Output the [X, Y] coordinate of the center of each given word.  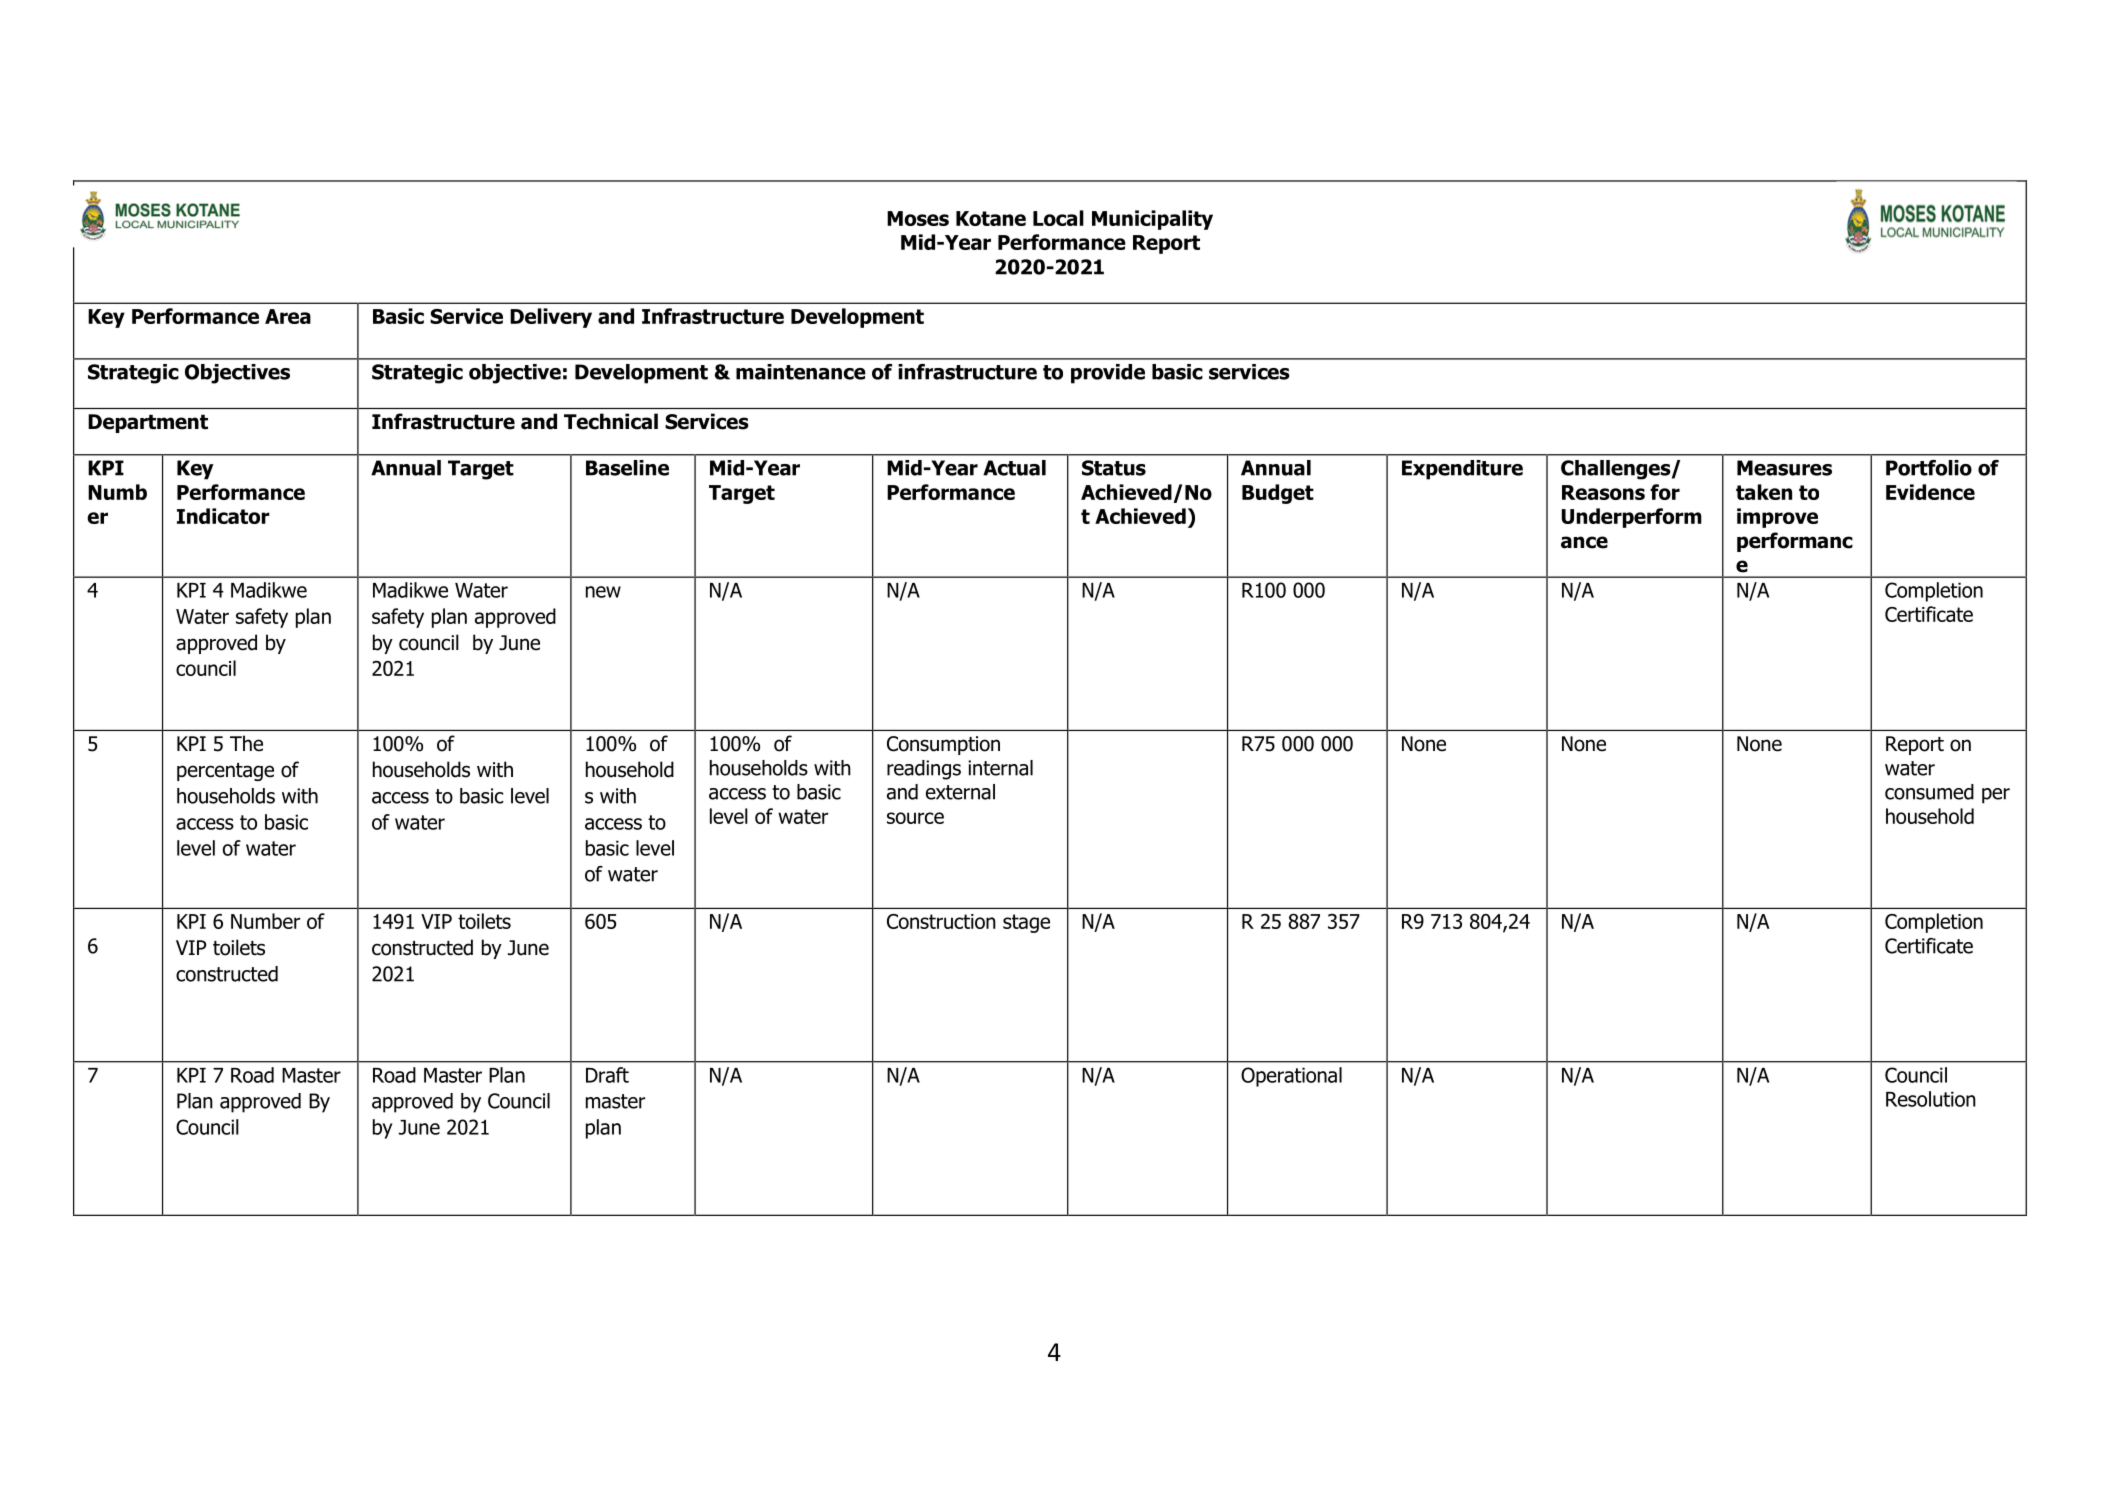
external [960, 792]
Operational [1291, 1077]
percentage [225, 772]
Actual [1014, 468]
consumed [1929, 792]
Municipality [1152, 220]
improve [1777, 518]
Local [1058, 218]
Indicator [223, 516]
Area [288, 316]
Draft [607, 1075]
